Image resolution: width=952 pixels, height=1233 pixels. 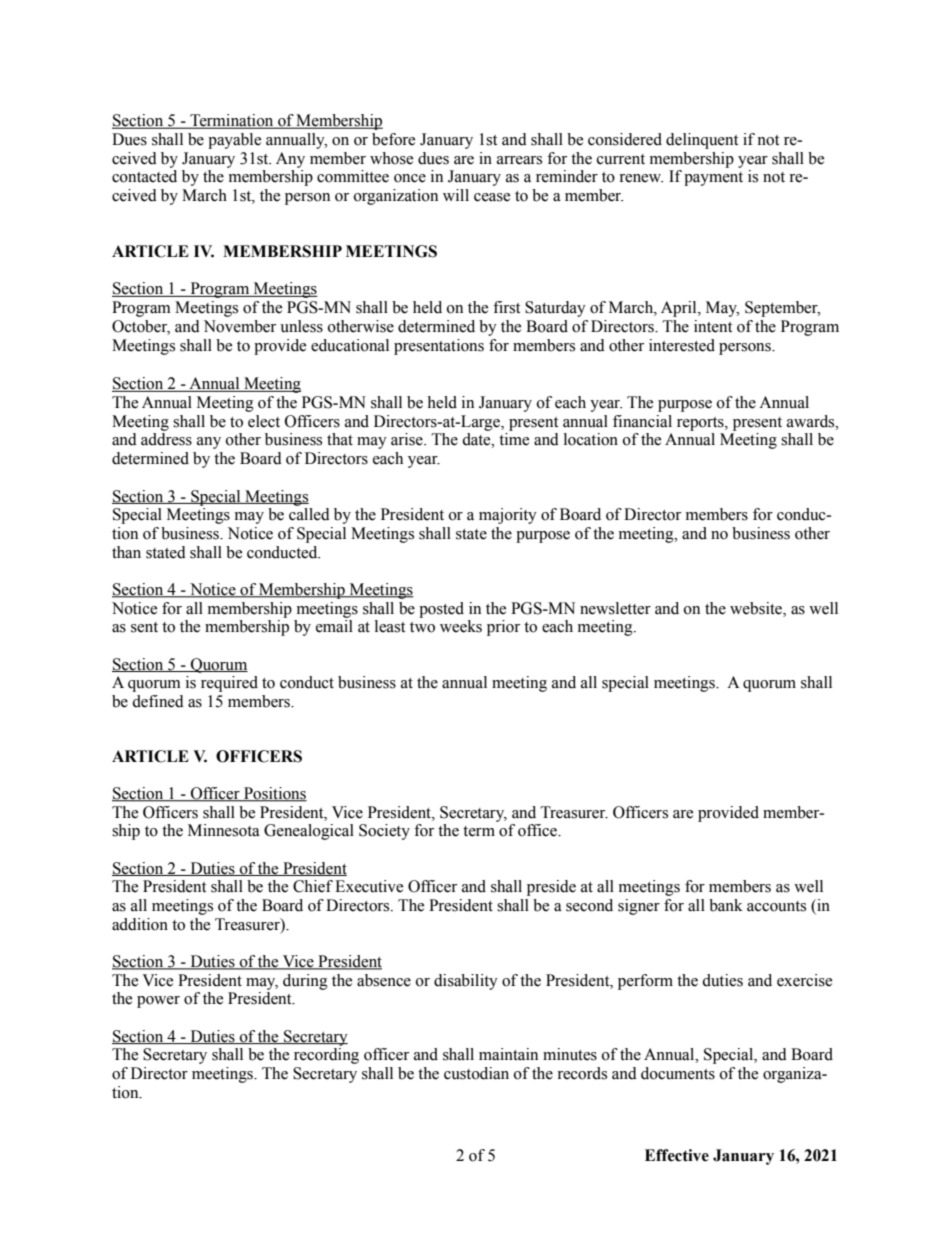 I want to click on recording, so click(x=326, y=1056).
